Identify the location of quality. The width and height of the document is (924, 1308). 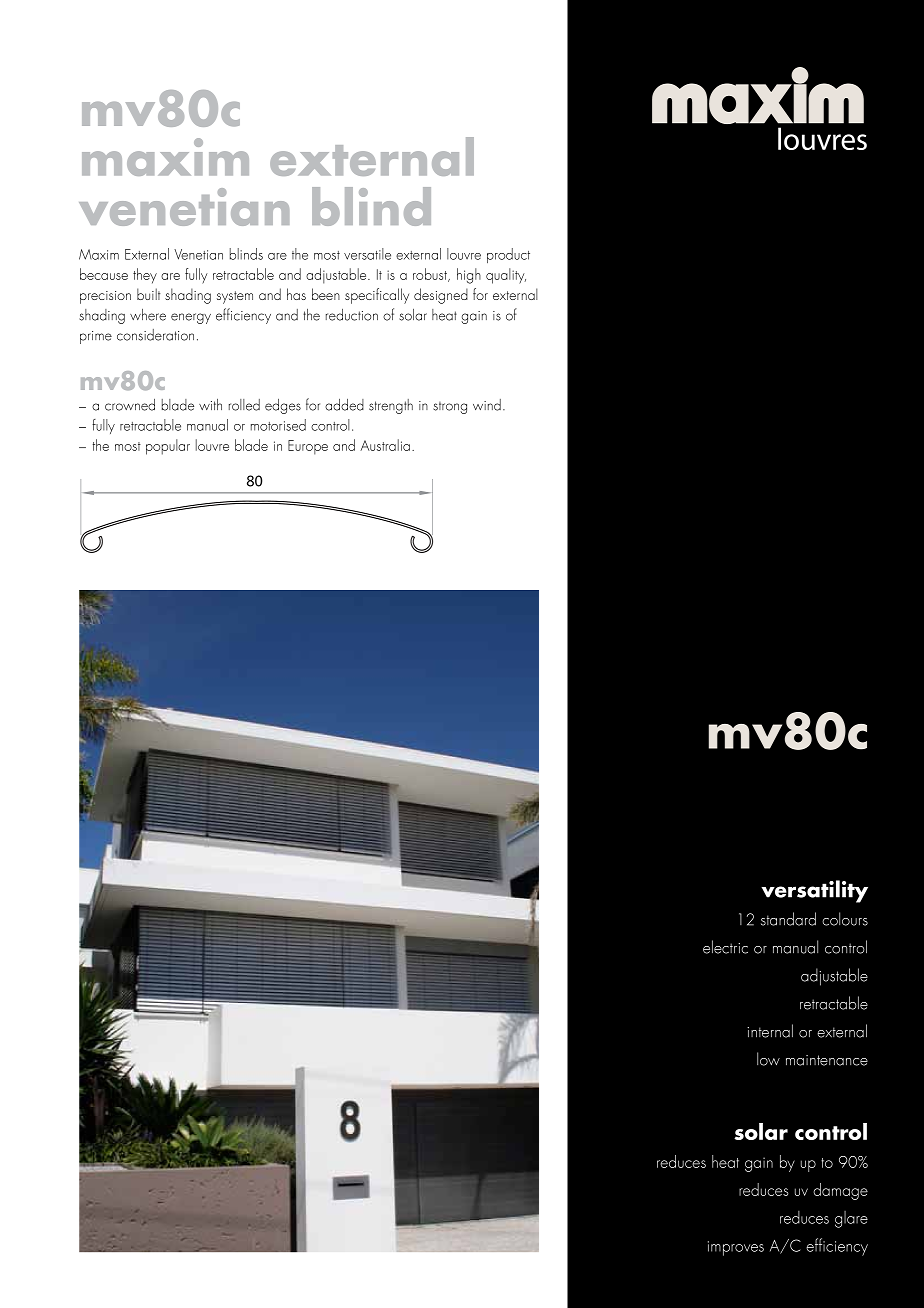
(506, 276).
